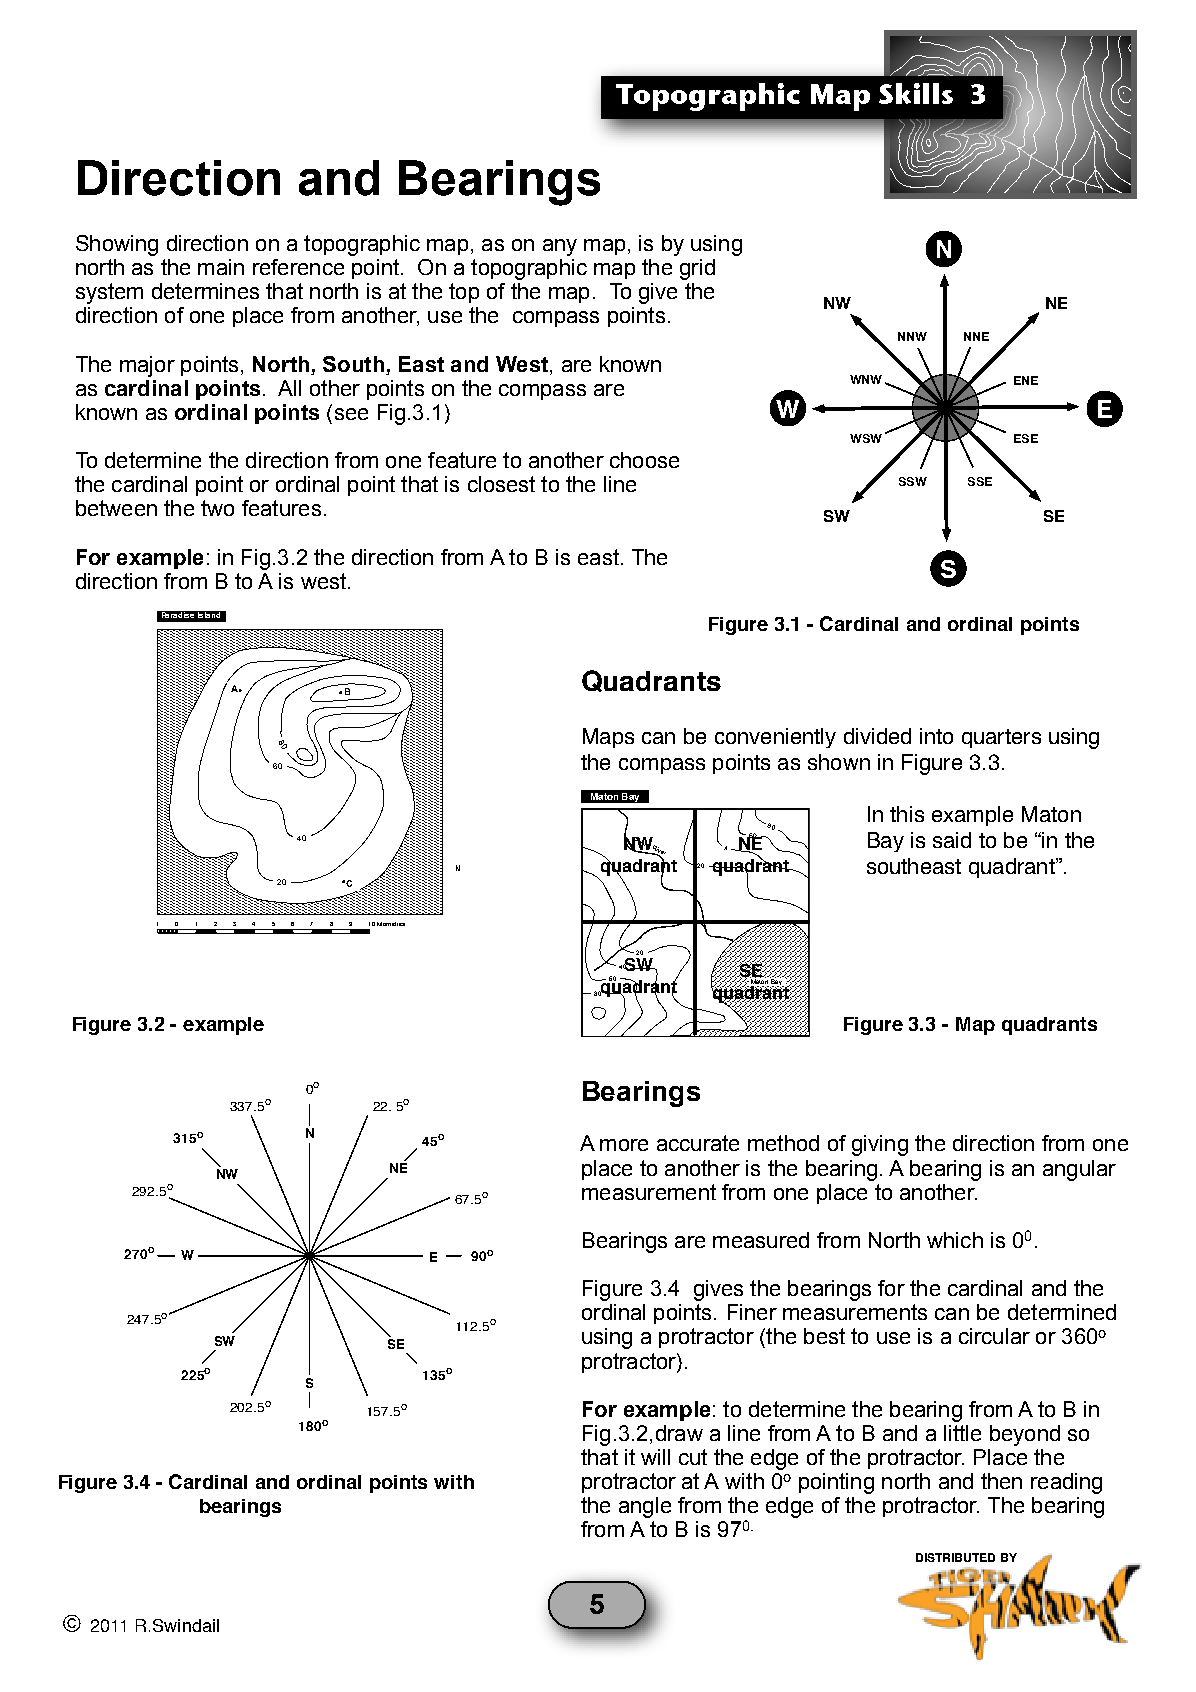  I want to click on main, so click(221, 267).
